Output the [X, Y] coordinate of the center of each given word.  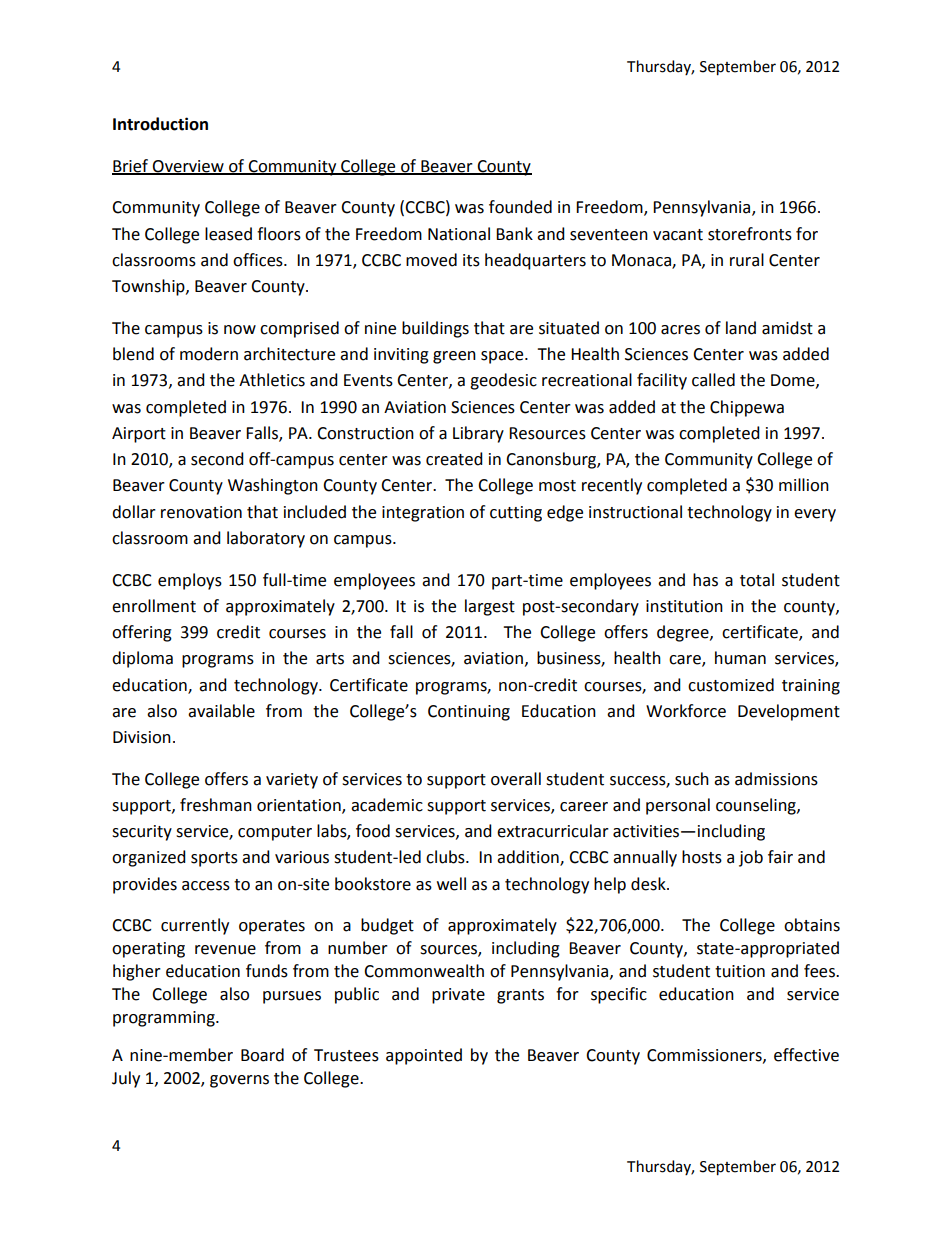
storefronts [750, 234]
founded [520, 207]
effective [806, 1055]
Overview [188, 167]
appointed [424, 1056]
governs [239, 1081]
